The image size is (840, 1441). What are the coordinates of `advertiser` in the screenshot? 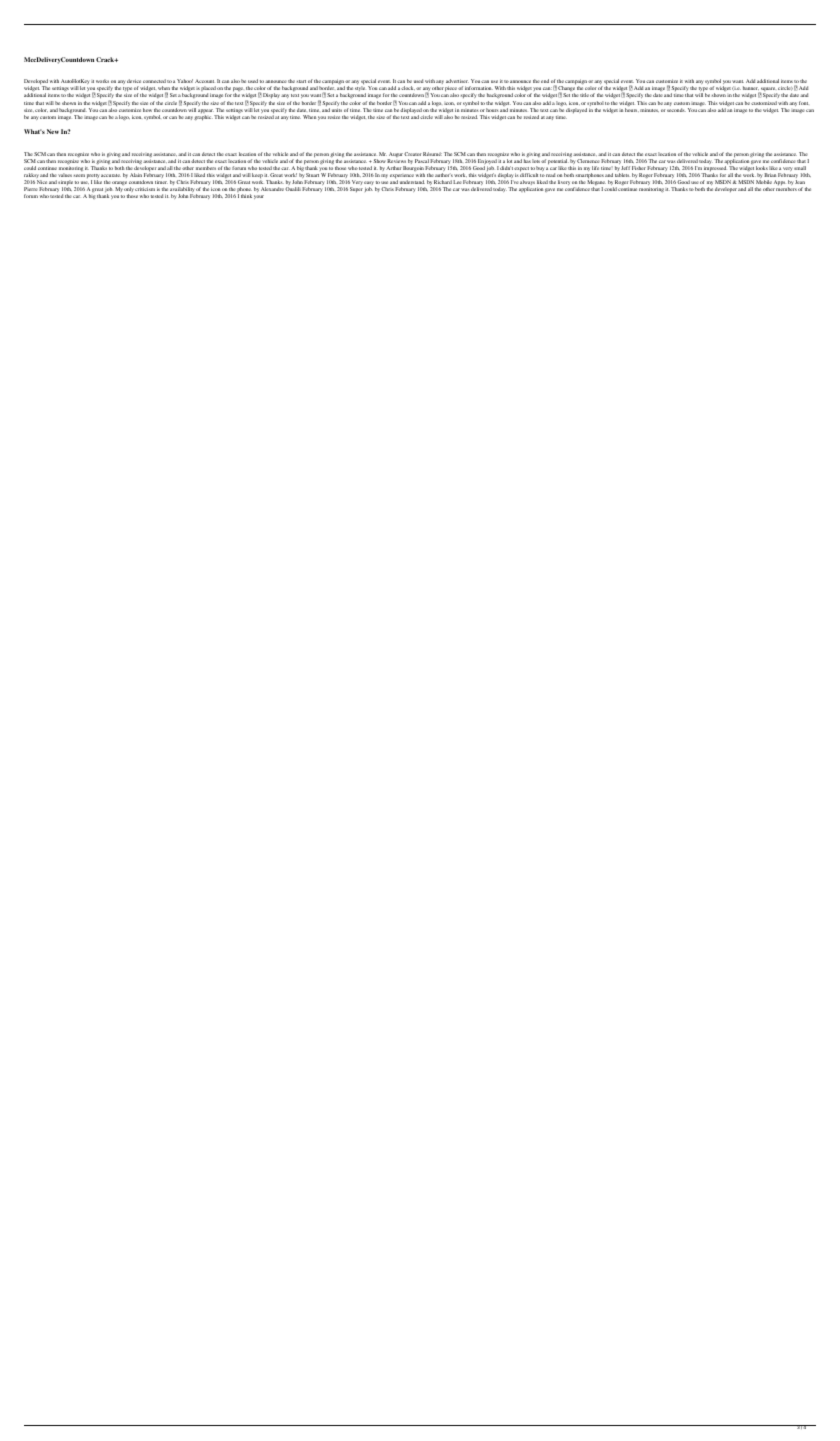 It's located at (457, 81).
